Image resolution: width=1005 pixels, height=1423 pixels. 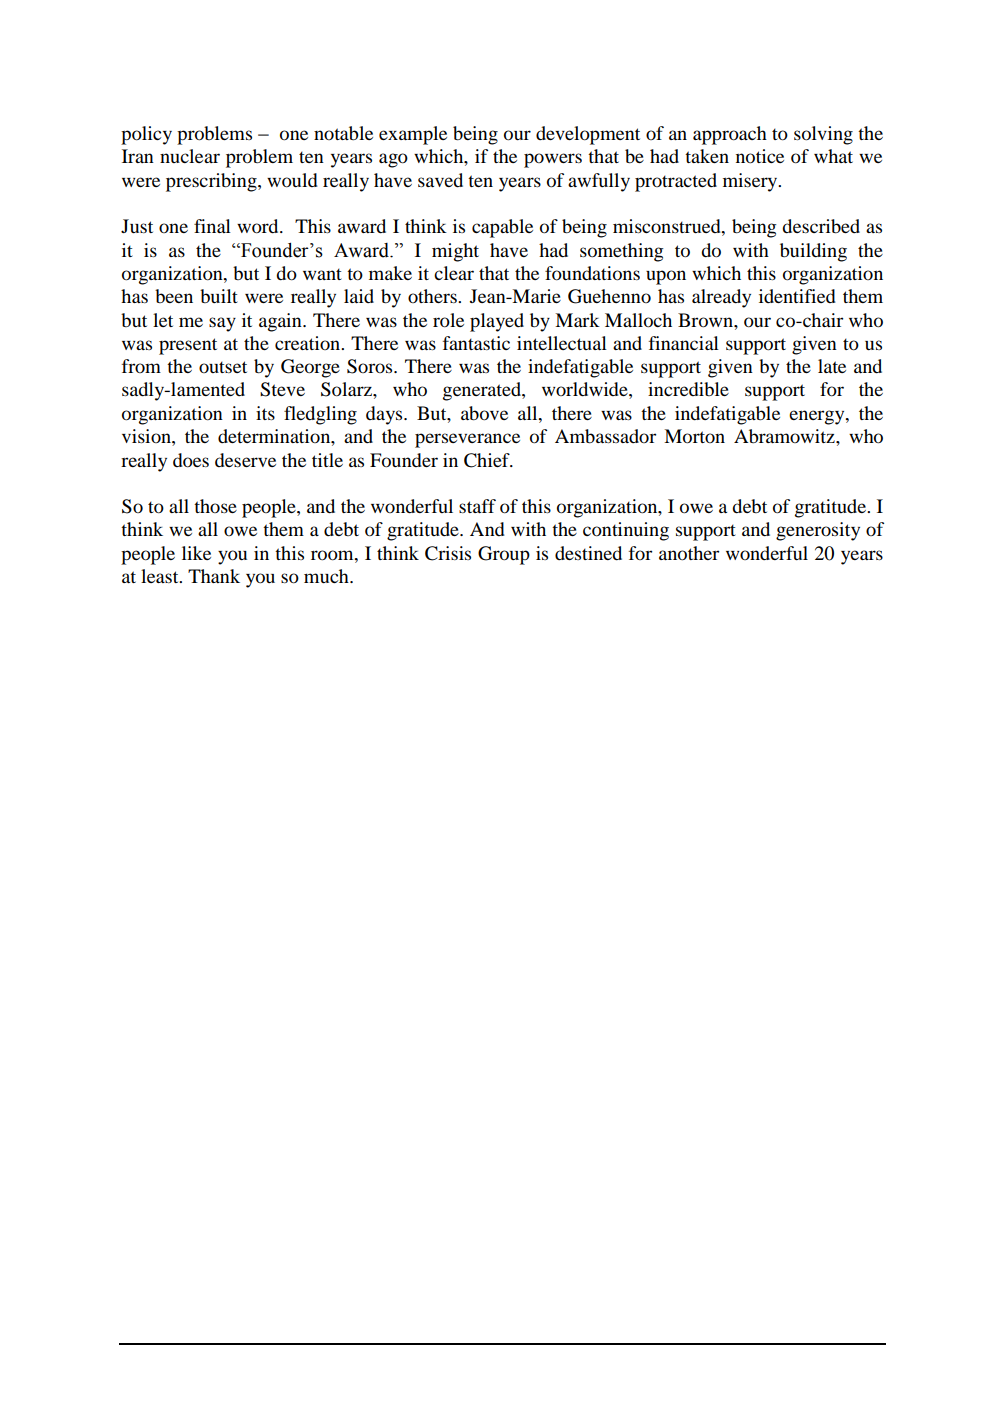 I want to click on fantastic, so click(x=476, y=343).
